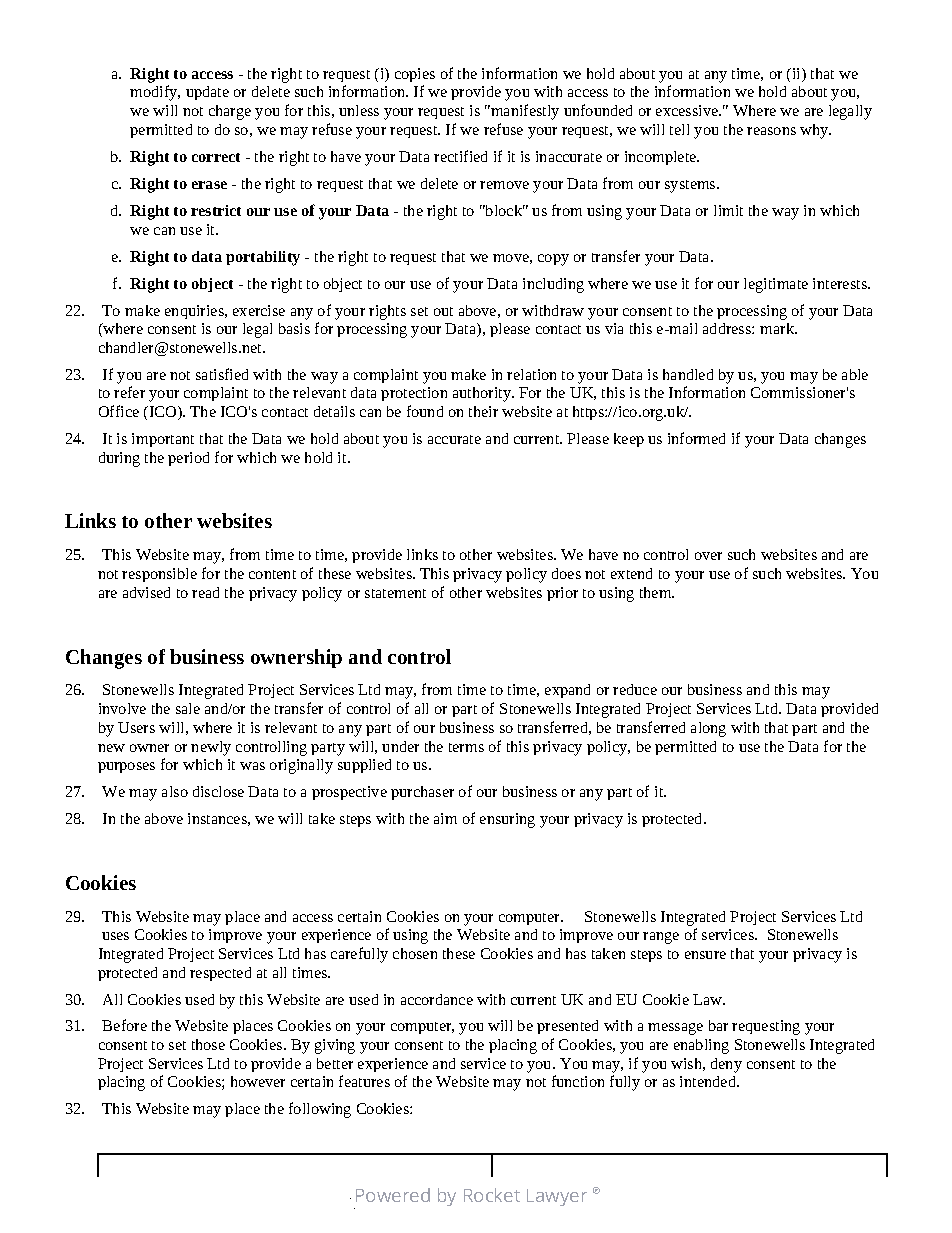 The height and width of the screenshot is (1233, 952). What do you see at coordinates (205, 592) in the screenshot?
I see `read` at bounding box center [205, 592].
